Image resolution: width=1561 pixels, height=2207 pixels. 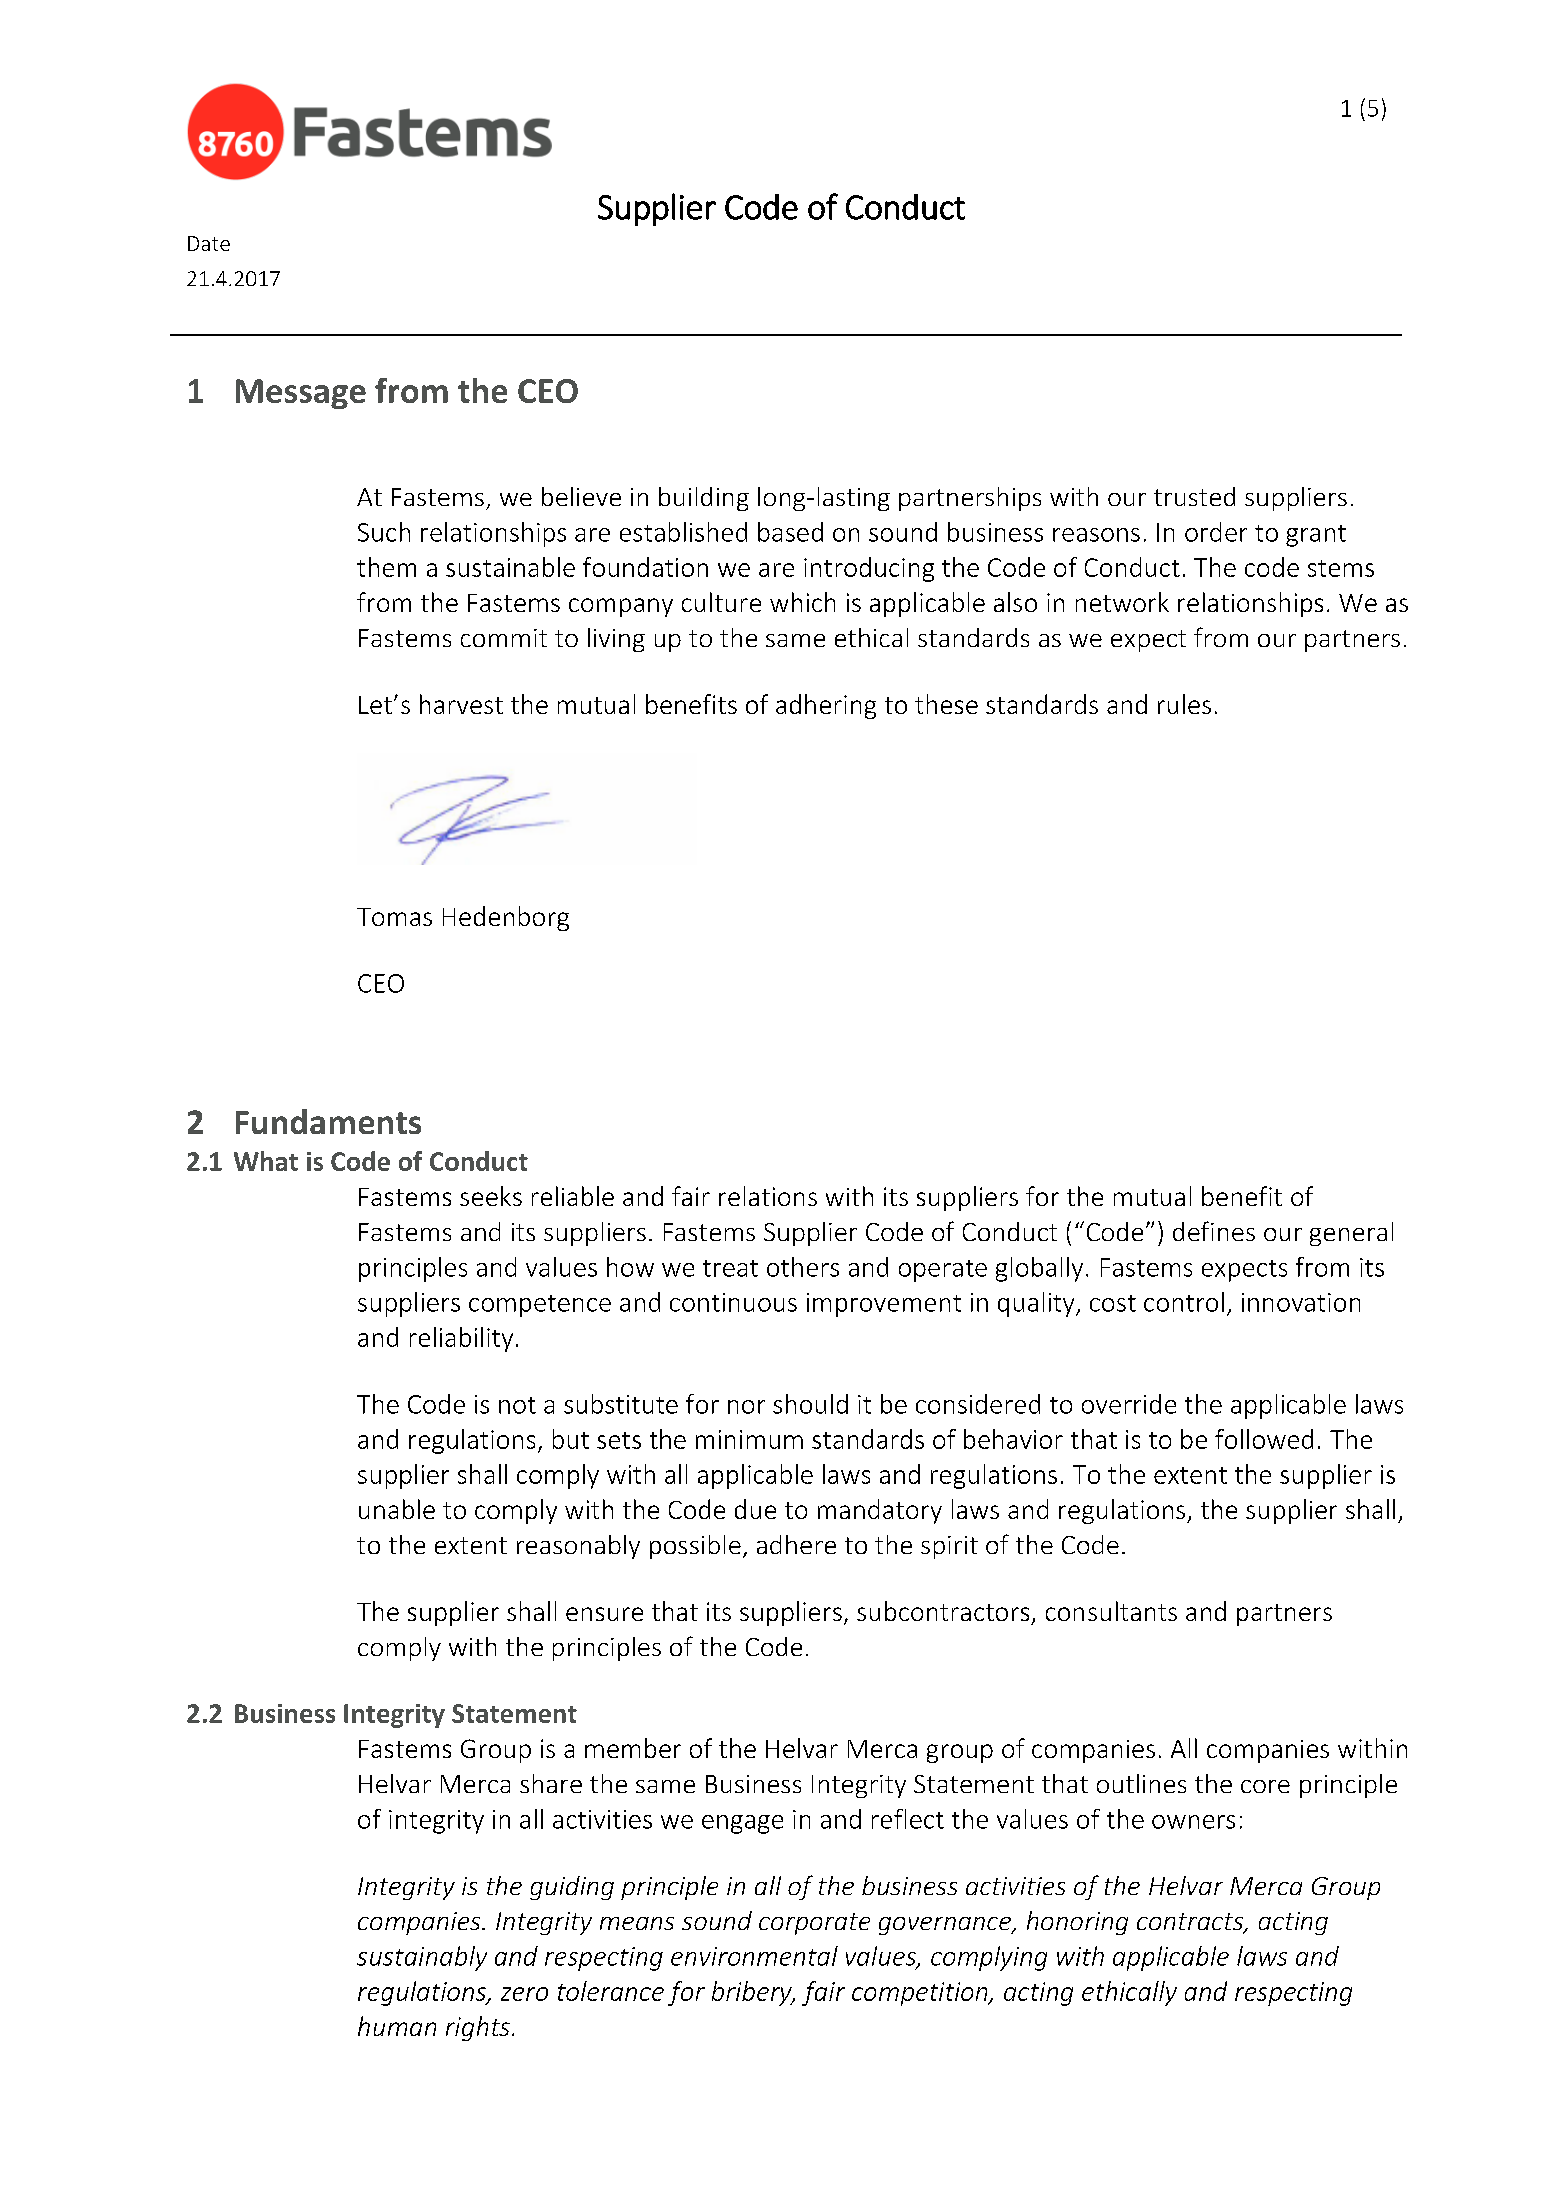 I want to click on unable, so click(x=397, y=1509).
